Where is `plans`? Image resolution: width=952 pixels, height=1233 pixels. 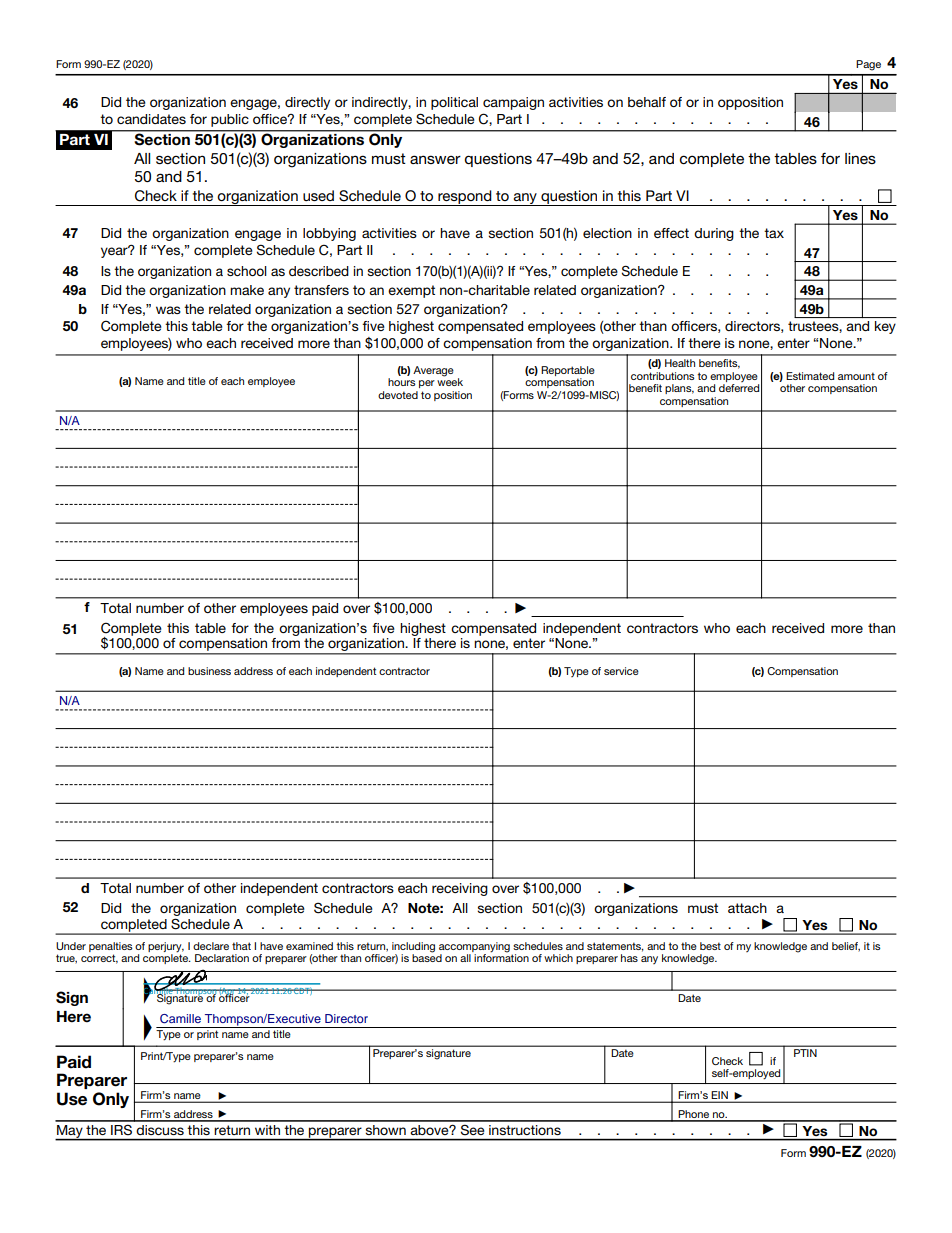
plans is located at coordinates (679, 389).
